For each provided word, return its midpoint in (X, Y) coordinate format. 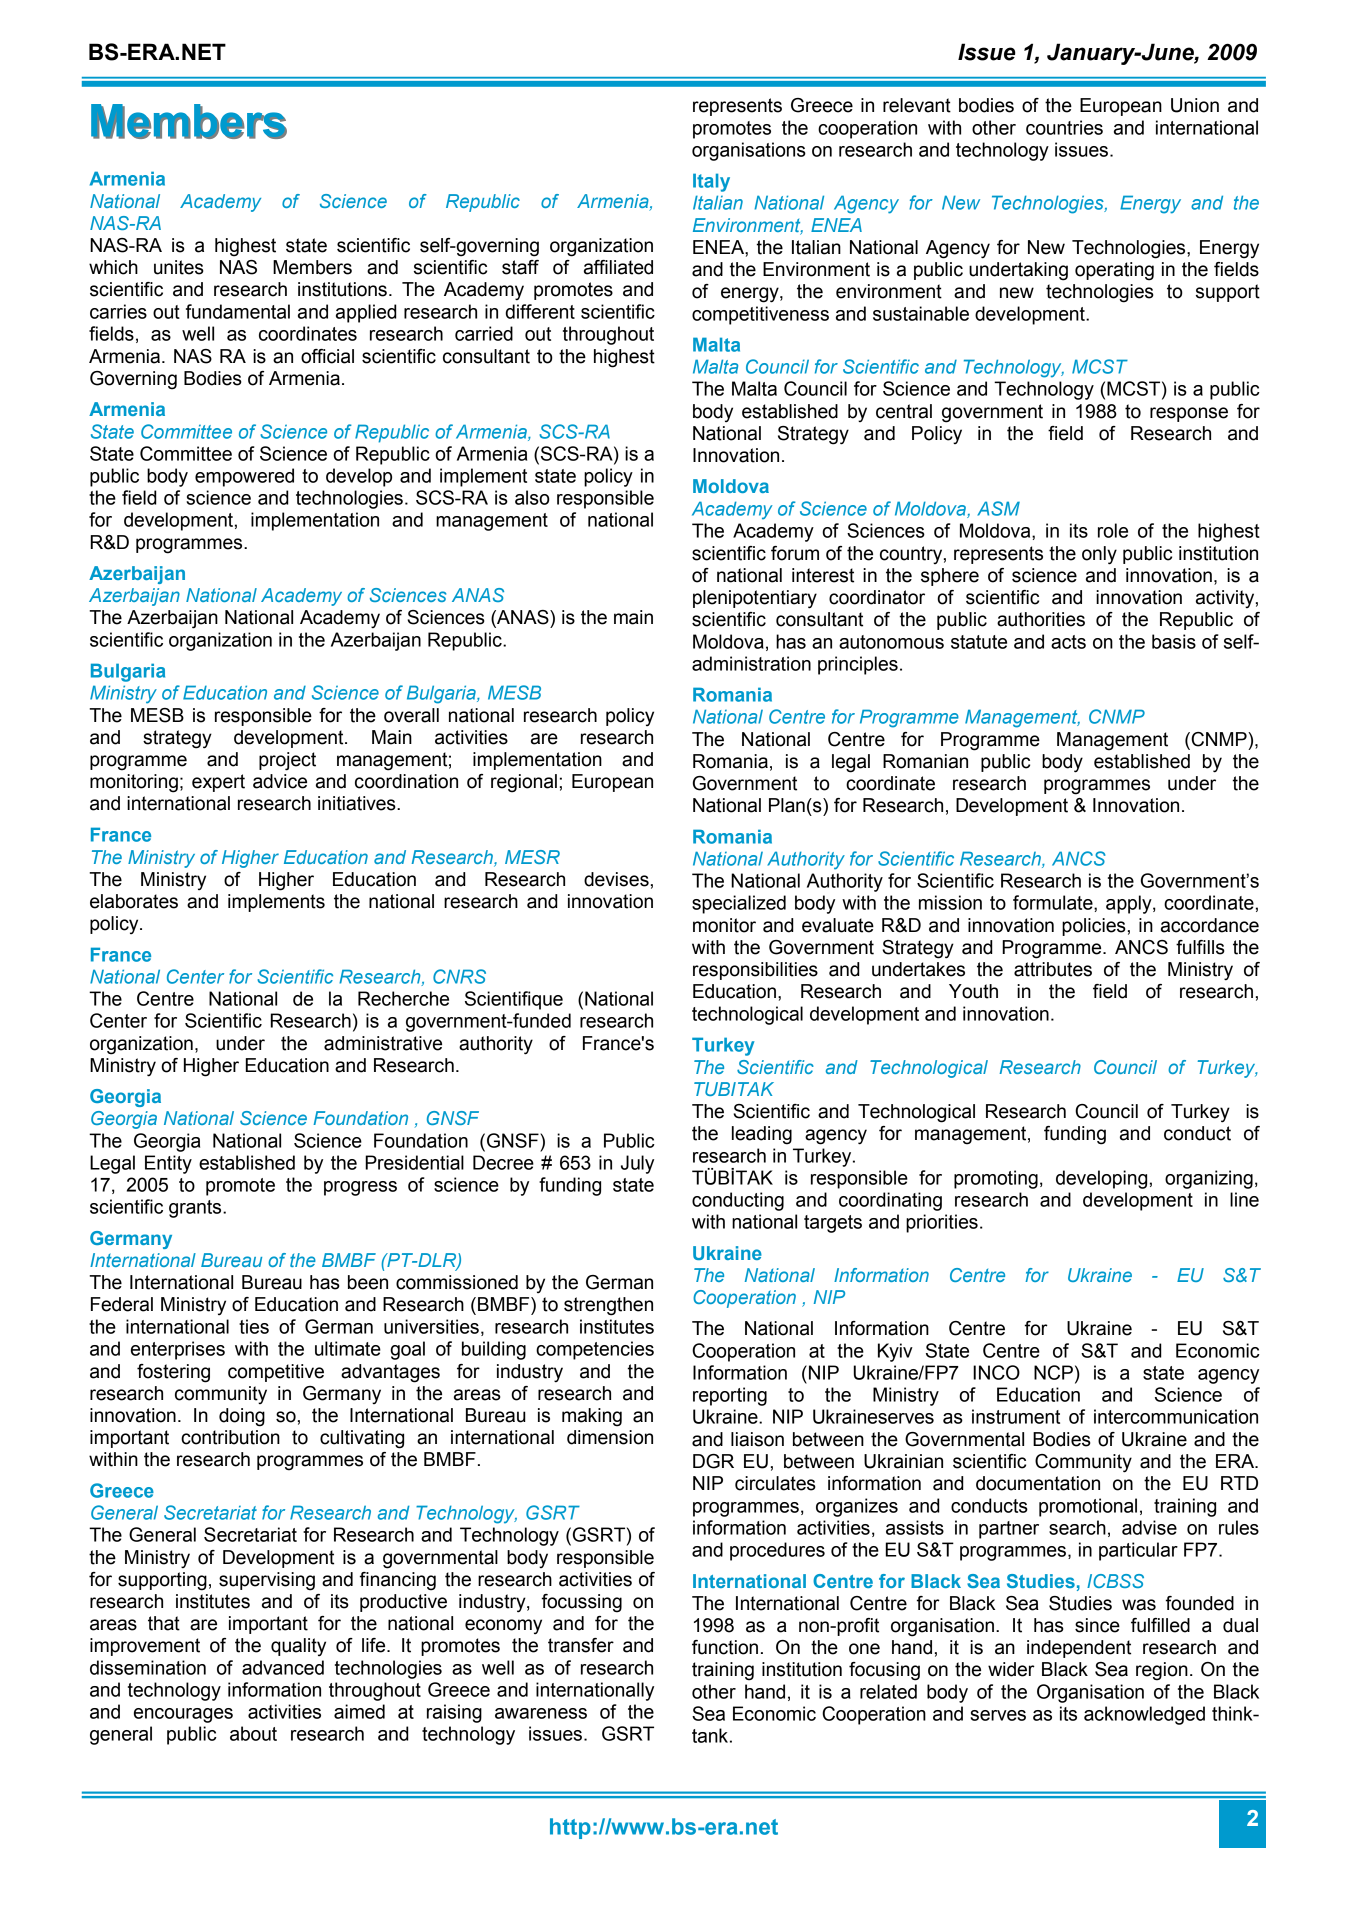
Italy (711, 182)
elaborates (134, 901)
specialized (739, 904)
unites (179, 267)
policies (1094, 927)
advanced (283, 1667)
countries (1064, 127)
